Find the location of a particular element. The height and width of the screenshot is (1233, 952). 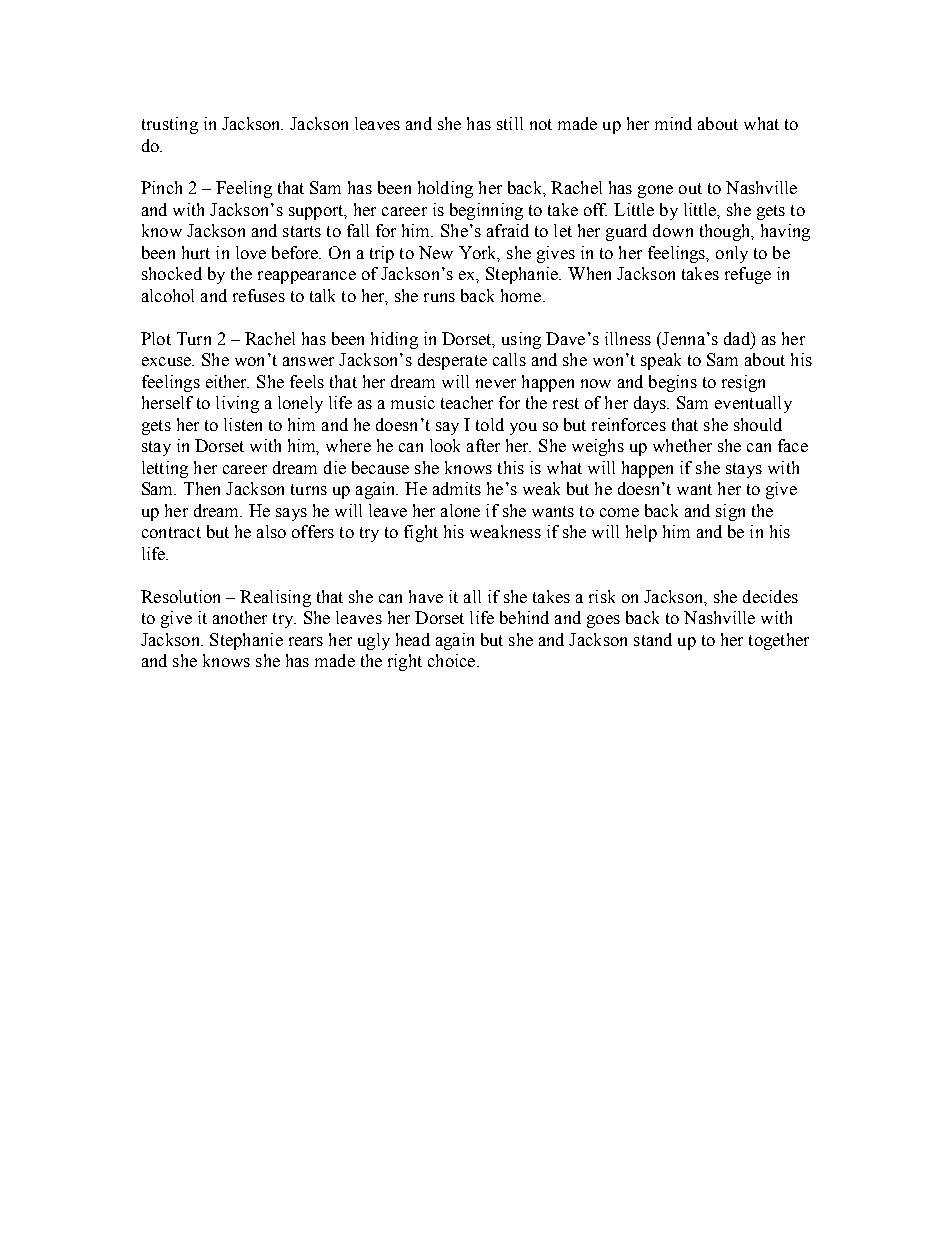

choice is located at coordinates (453, 660).
